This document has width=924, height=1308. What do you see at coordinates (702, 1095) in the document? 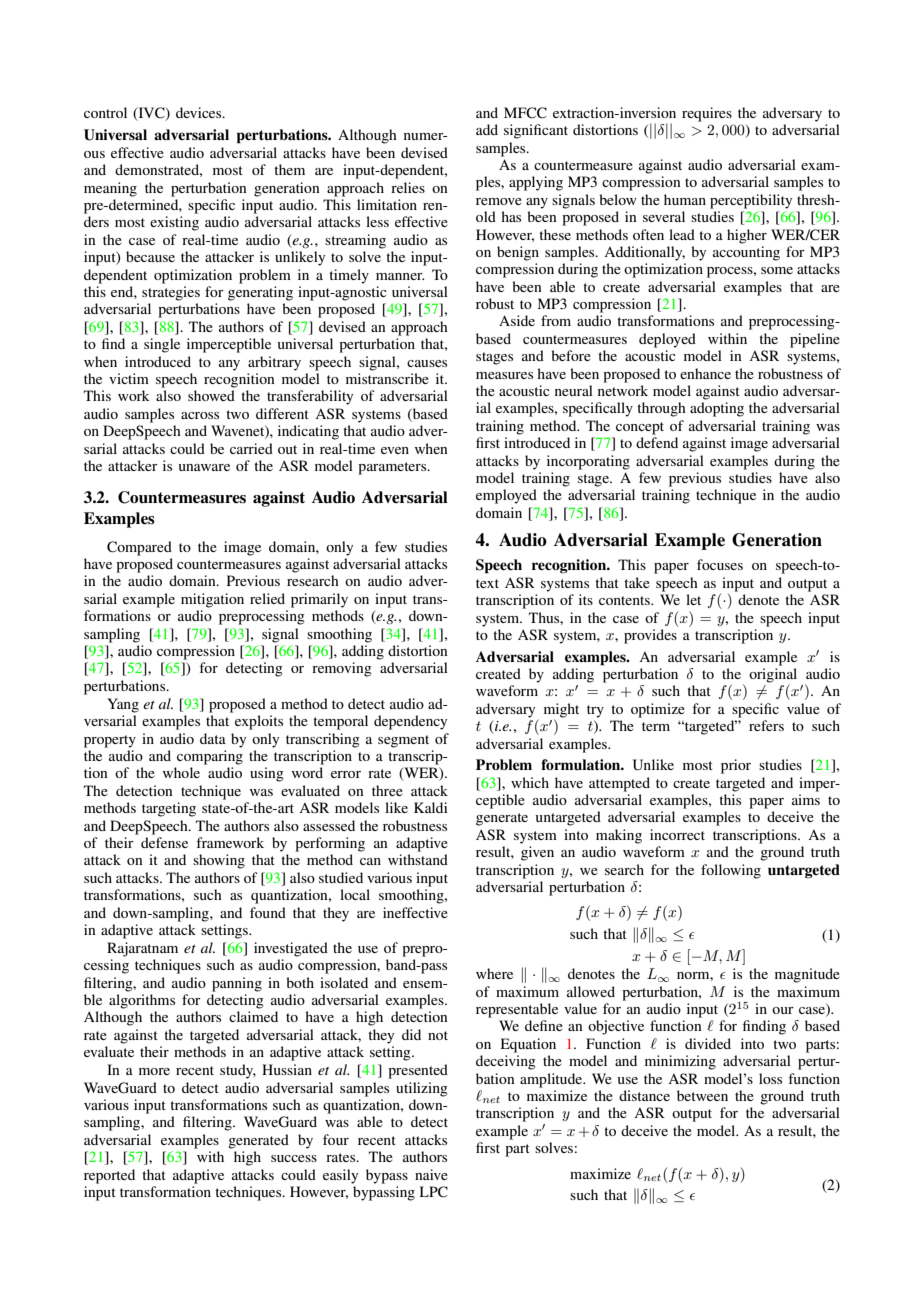
I see `between` at bounding box center [702, 1095].
